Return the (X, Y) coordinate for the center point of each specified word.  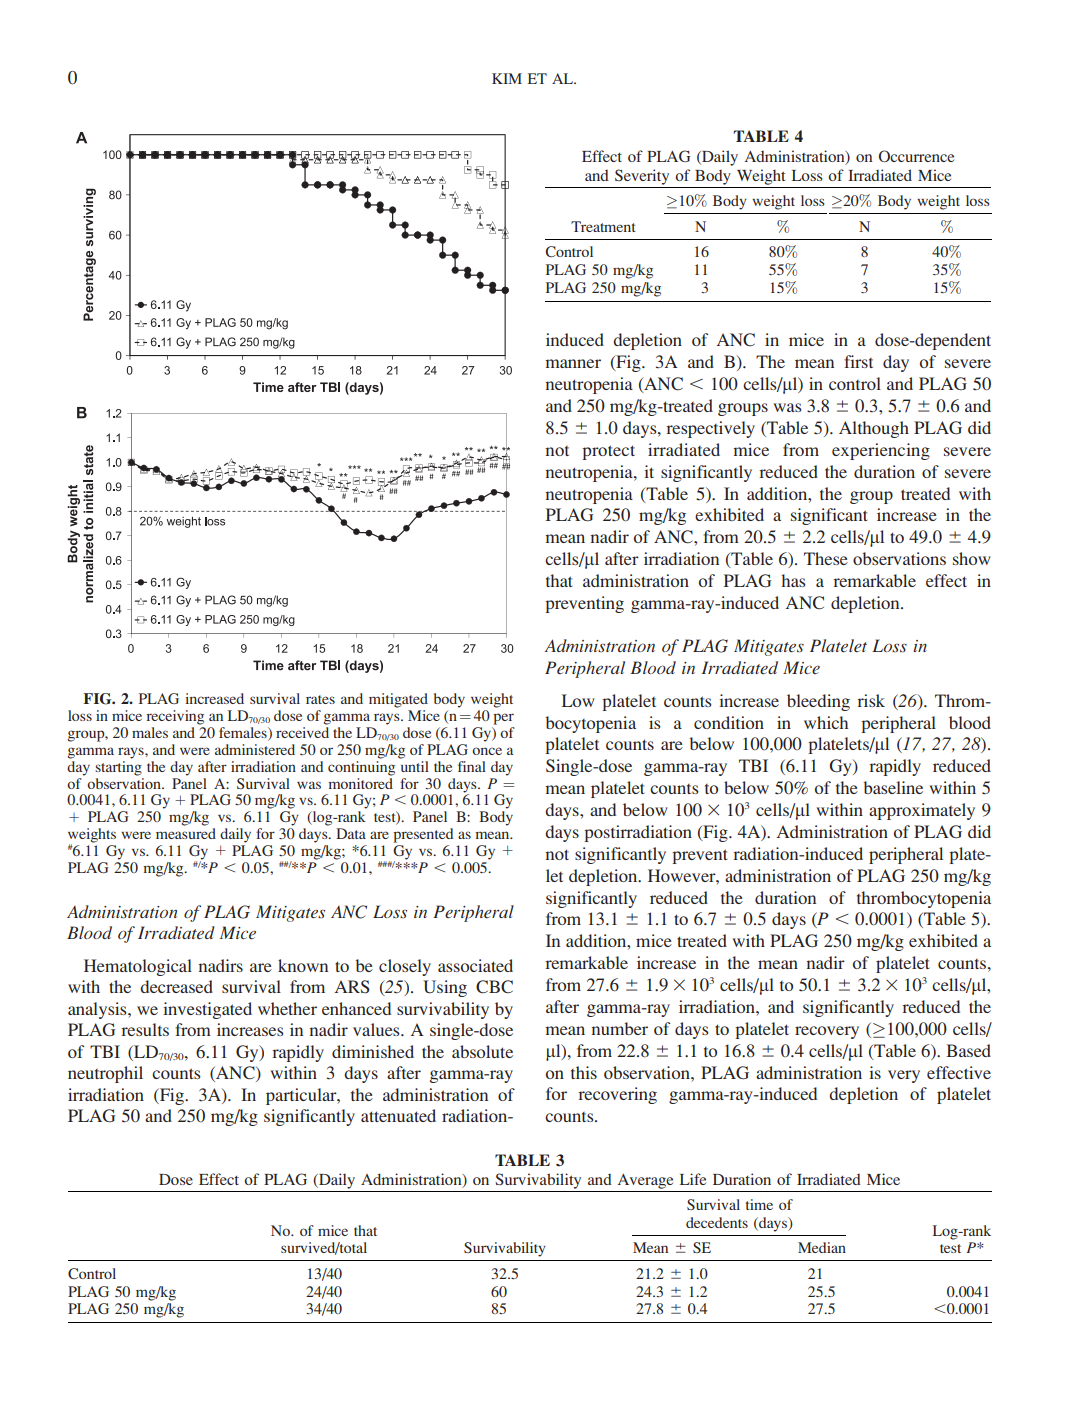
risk (871, 700)
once (487, 751)
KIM (507, 78)
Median (822, 1247)
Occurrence (916, 156)
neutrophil (105, 1074)
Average (645, 1181)
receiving (175, 717)
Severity (642, 177)
